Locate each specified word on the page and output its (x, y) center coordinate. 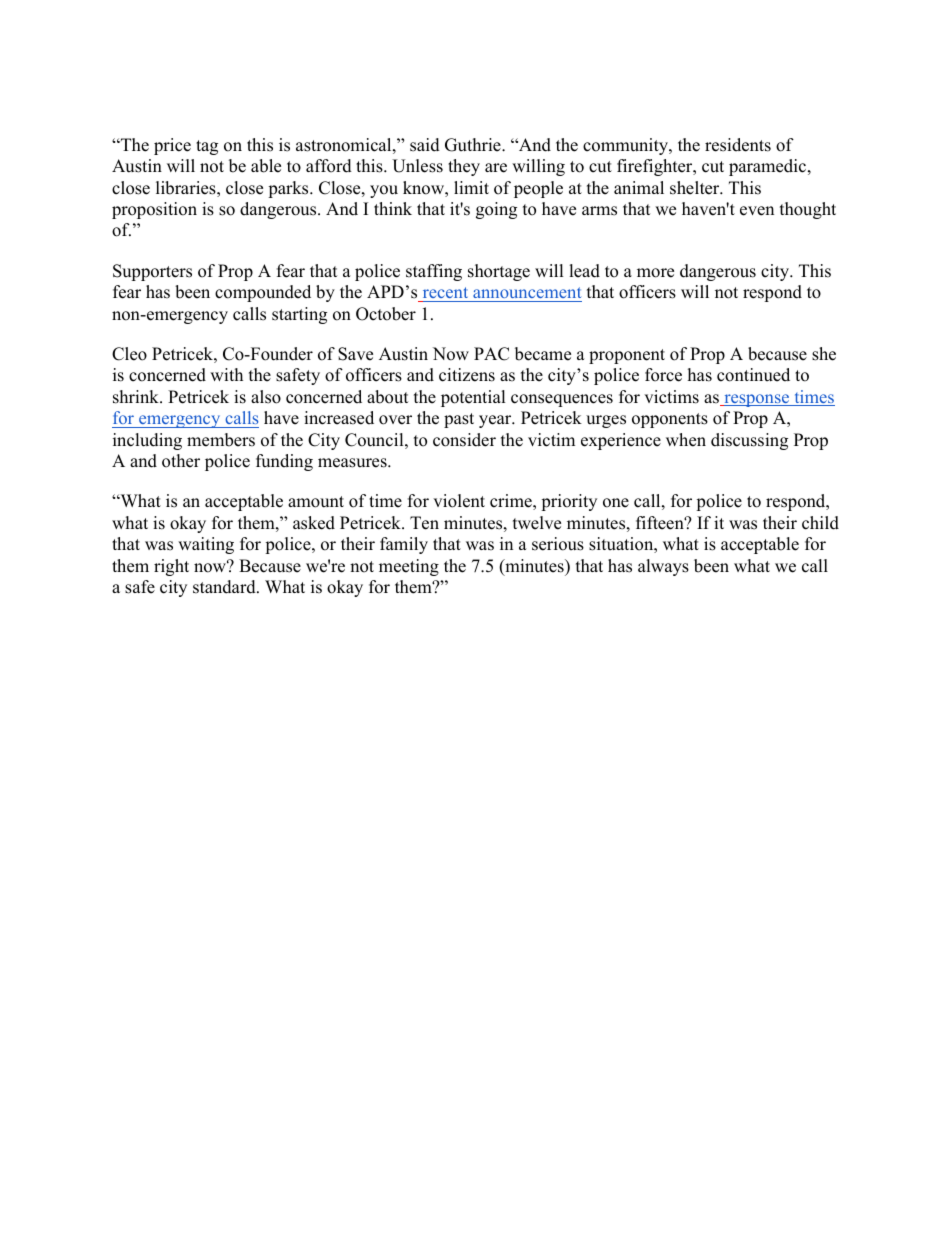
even (757, 211)
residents (738, 145)
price (172, 146)
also (266, 397)
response (757, 400)
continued (753, 375)
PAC (491, 354)
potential (473, 398)
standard (225, 587)
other (181, 461)
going (496, 210)
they (464, 167)
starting (299, 315)
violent (459, 501)
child (820, 523)
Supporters (152, 272)
